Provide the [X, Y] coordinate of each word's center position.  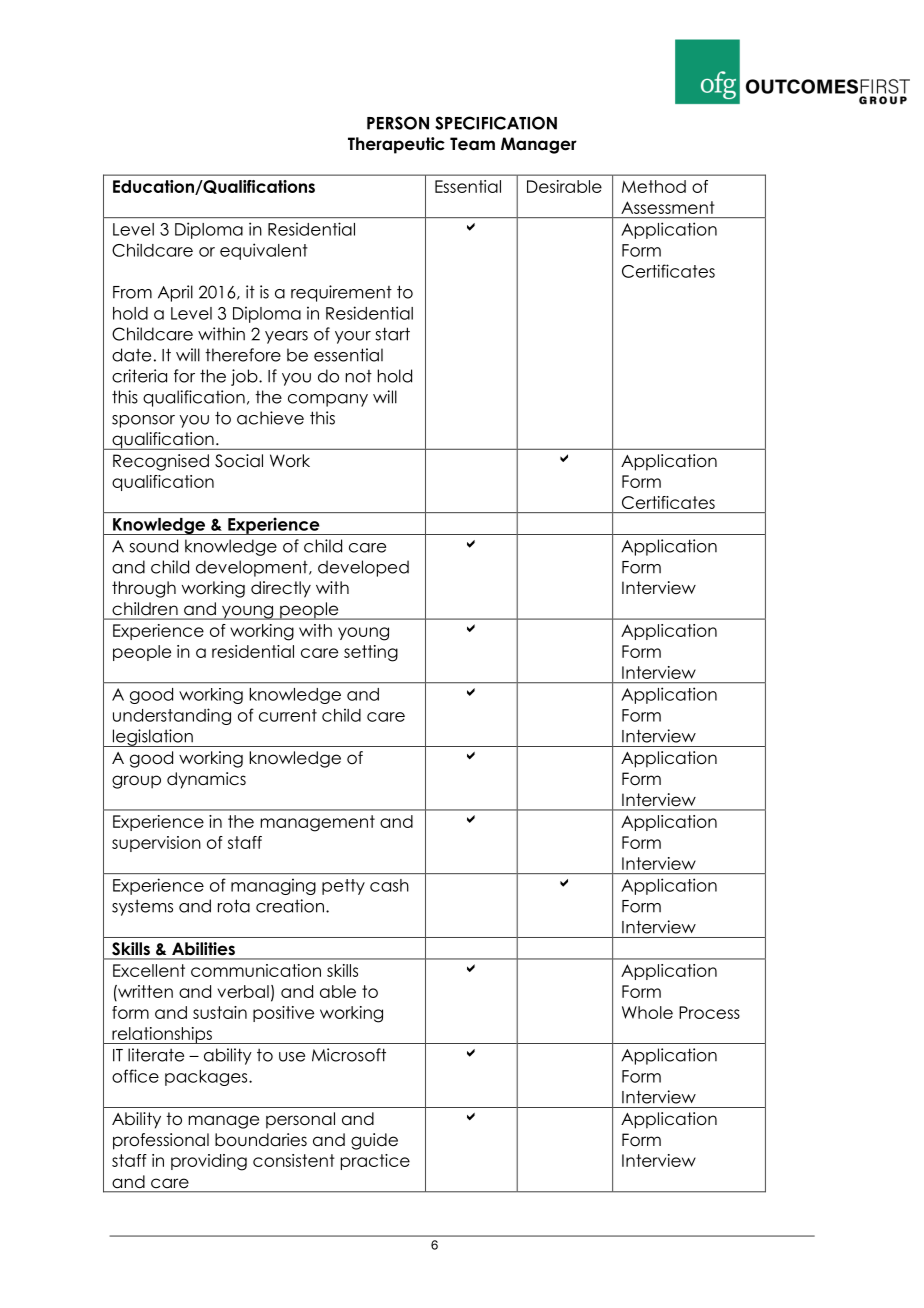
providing [209, 1162]
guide [374, 1141]
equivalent [264, 251]
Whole [647, 1012]
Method [654, 186]
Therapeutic [396, 145]
